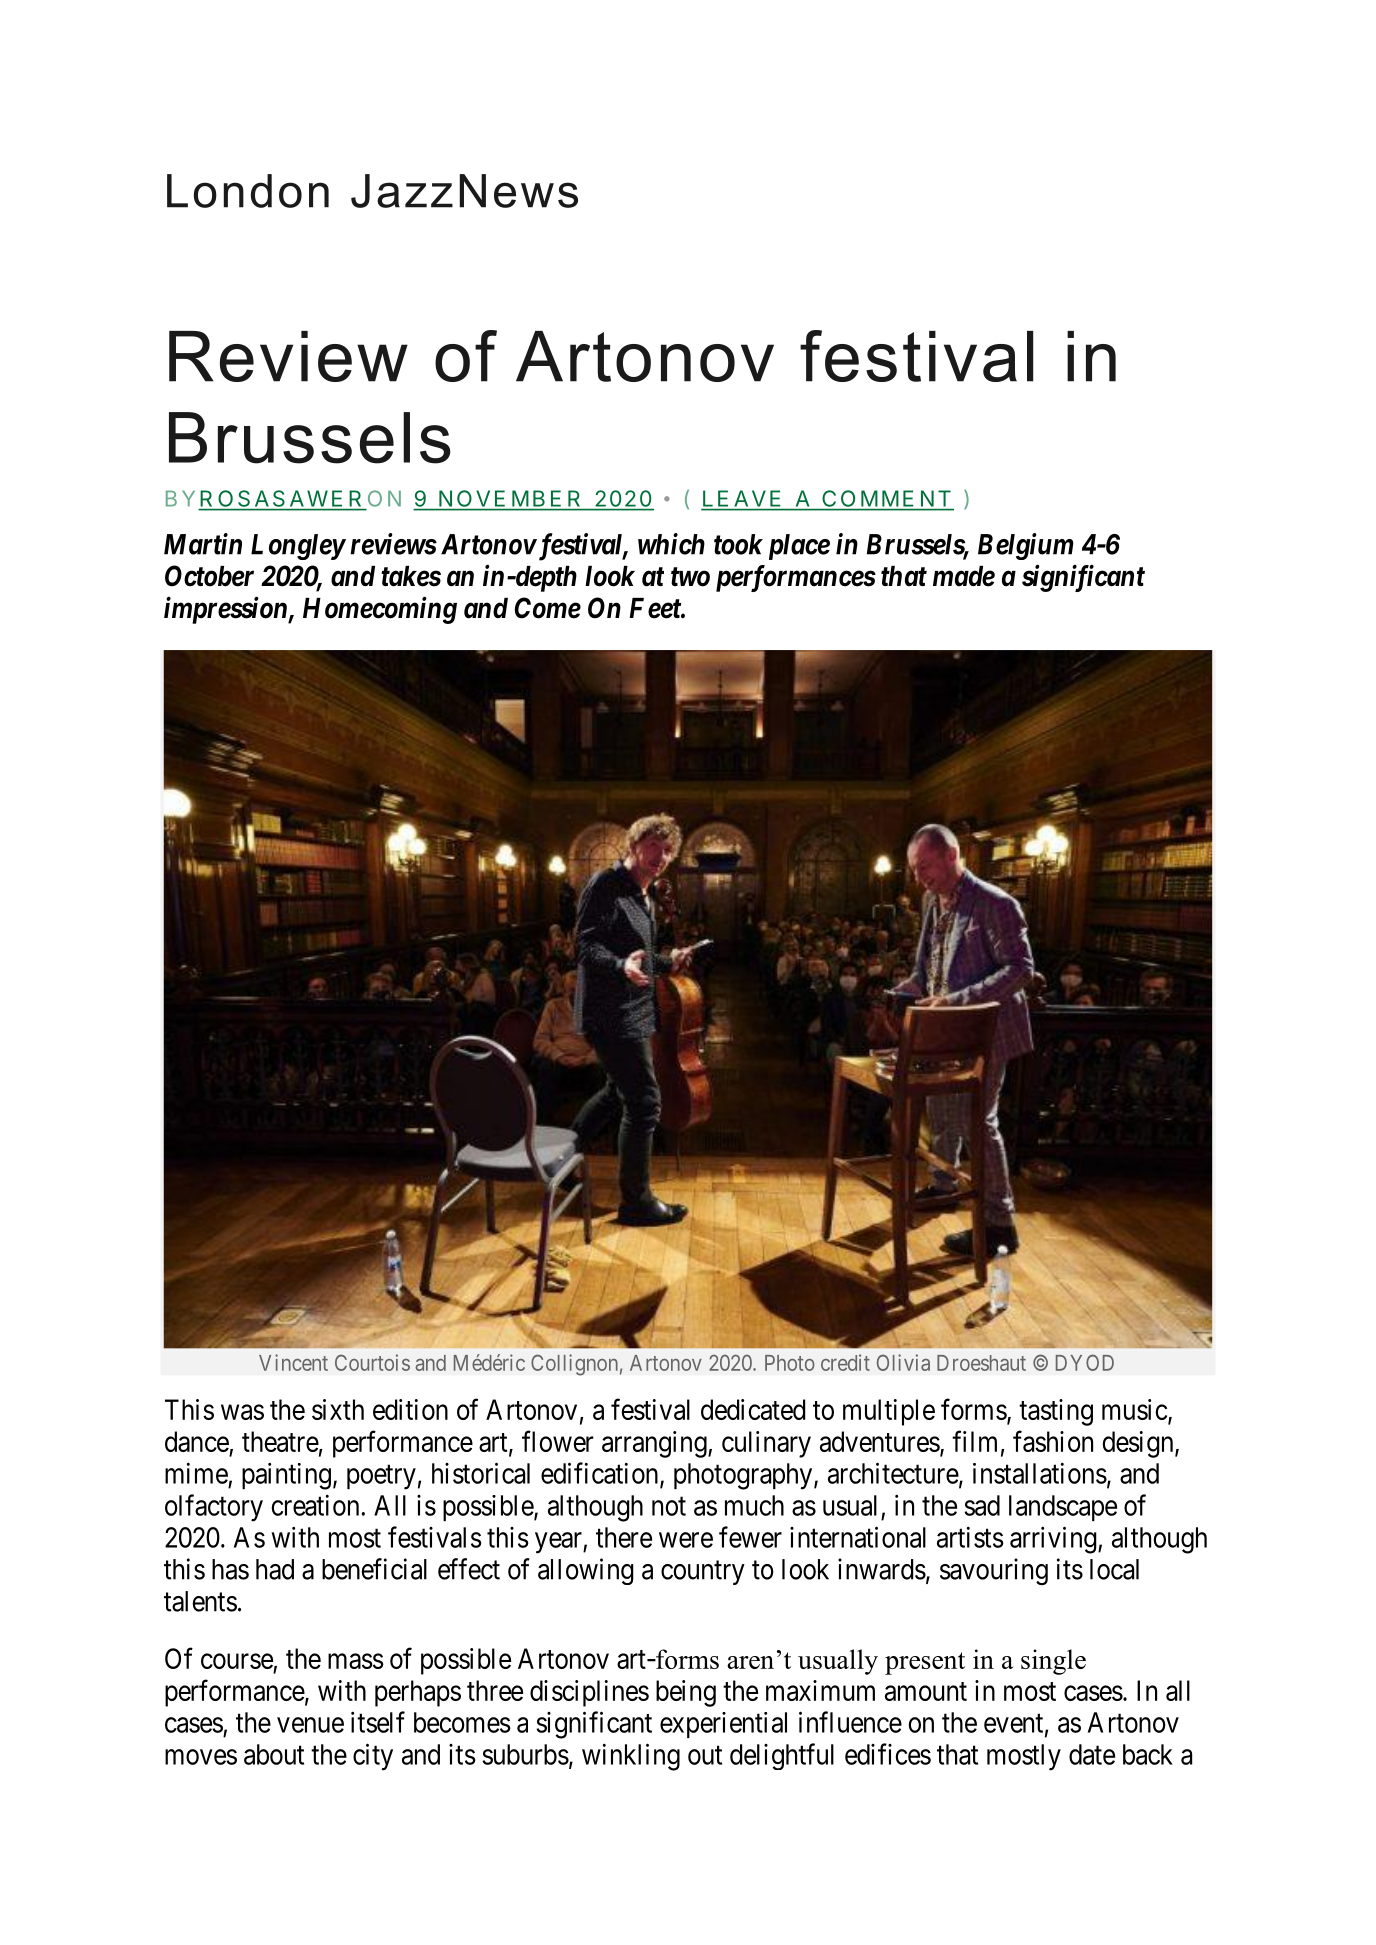 The image size is (1376, 1945). What do you see at coordinates (509, 498) in the screenshot?
I see `NOVEMBER` at bounding box center [509, 498].
